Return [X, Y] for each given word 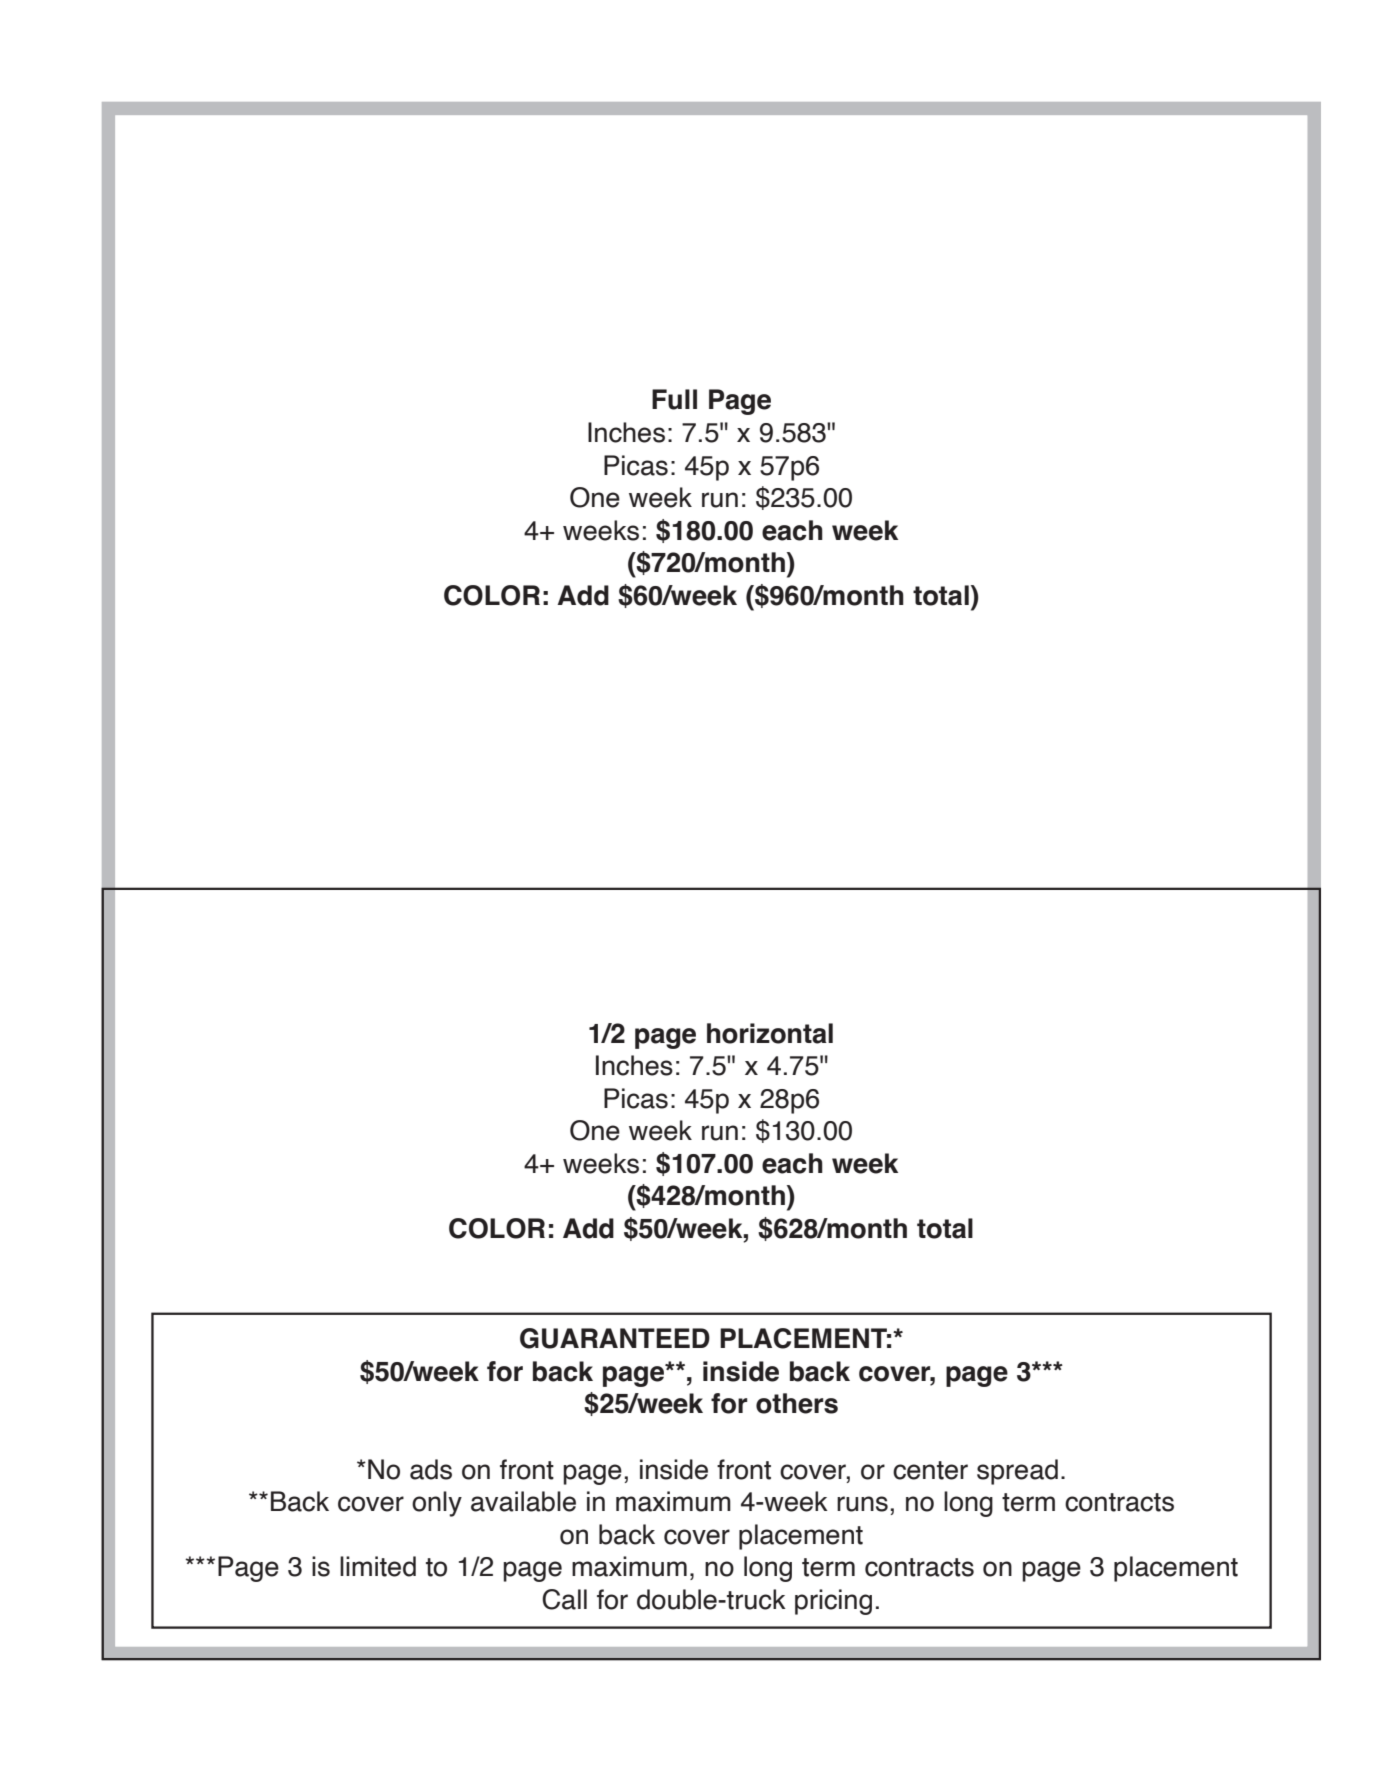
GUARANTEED [615, 1338]
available [523, 1501]
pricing [833, 1602]
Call [564, 1599]
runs [862, 1504]
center [930, 1470]
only [437, 1504]
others [797, 1403]
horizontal [770, 1033]
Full [674, 399]
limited [378, 1566]
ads [431, 1469]
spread [1017, 1472]
